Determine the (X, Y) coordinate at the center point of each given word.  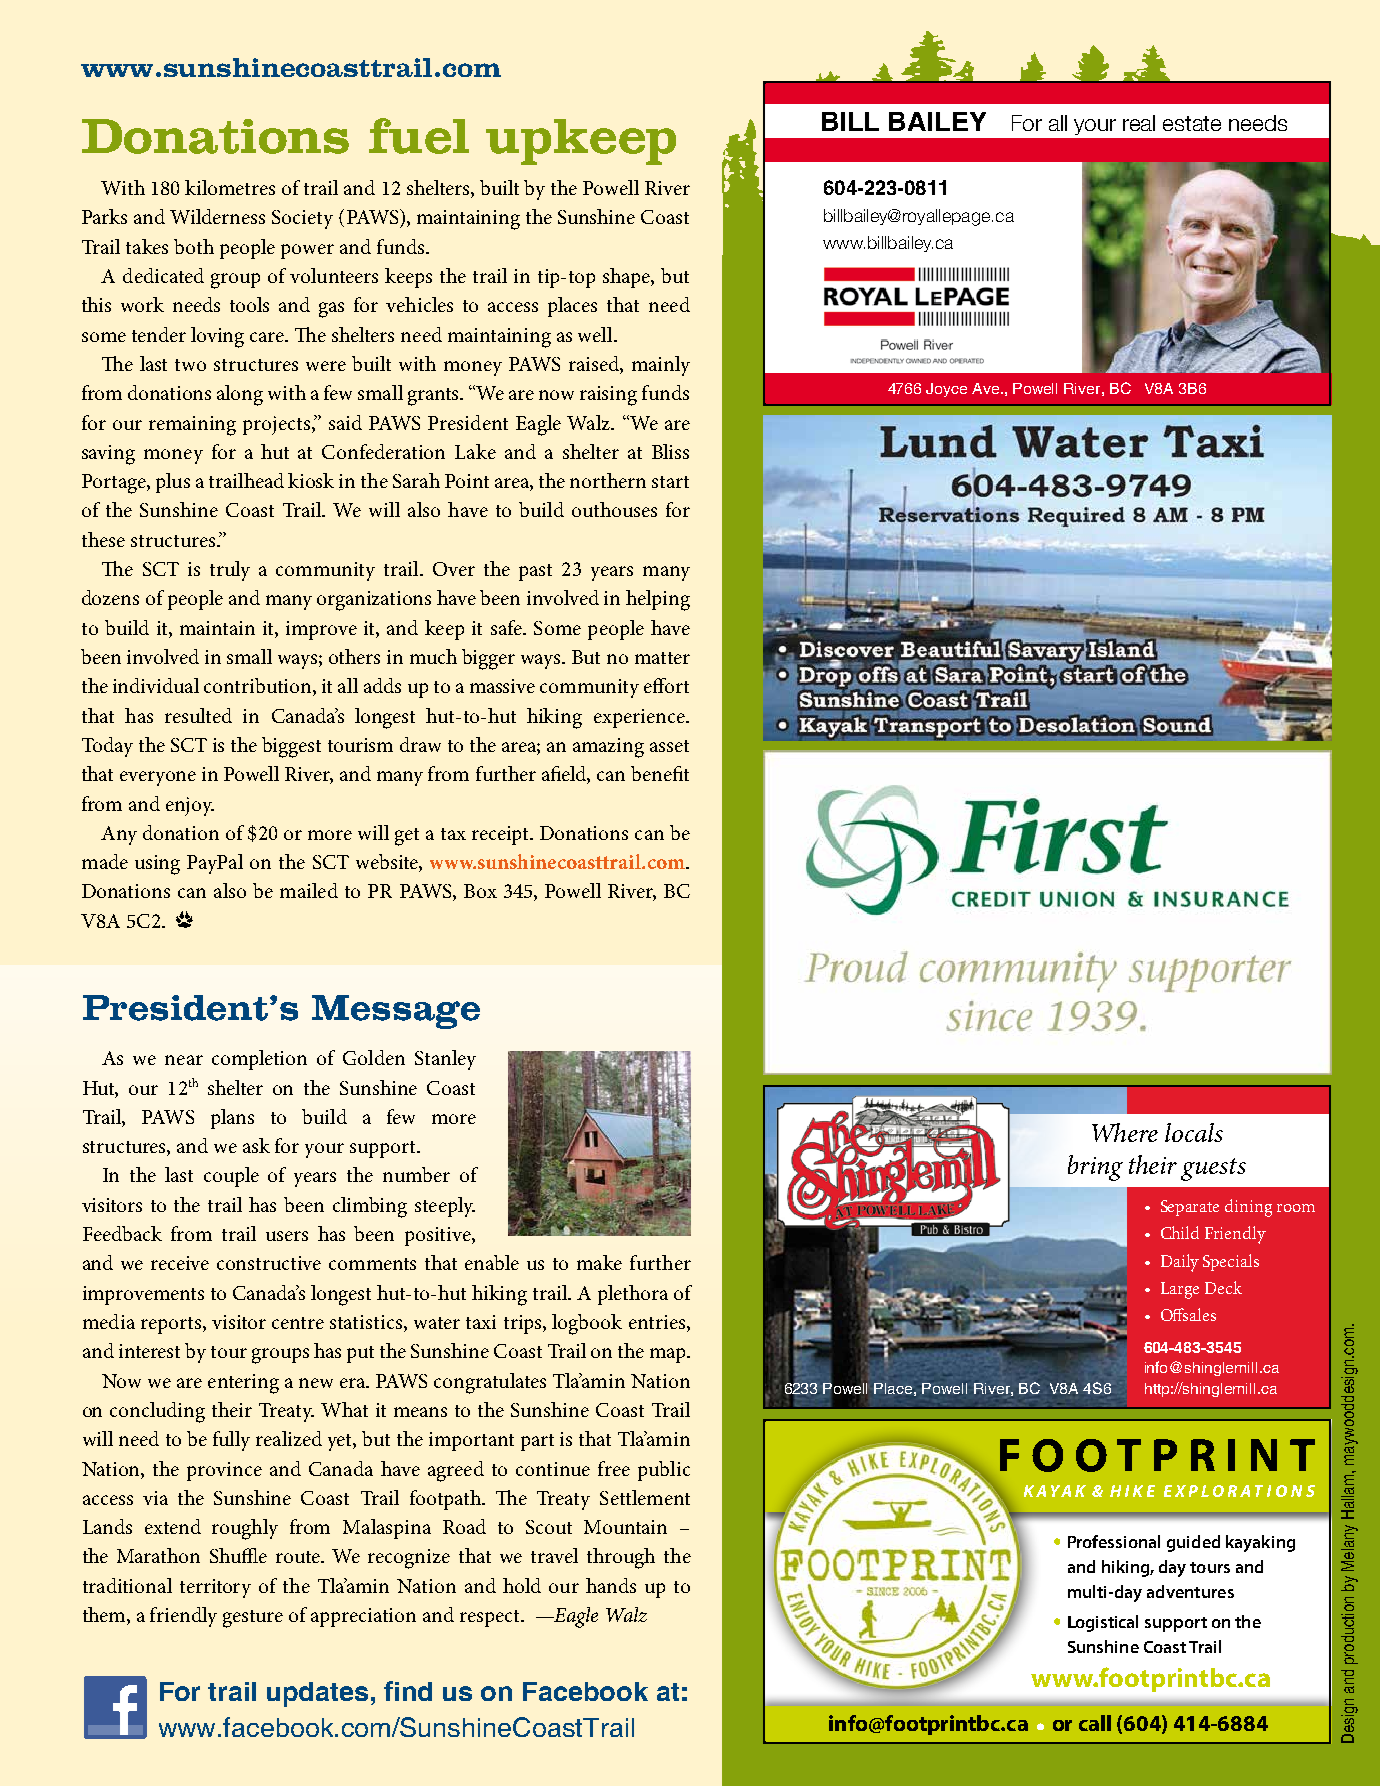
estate (1192, 123)
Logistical (1103, 1623)
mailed (309, 890)
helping (658, 600)
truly (230, 571)
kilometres (230, 187)
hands (611, 1585)
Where (1125, 1132)
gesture (253, 1619)
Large (1180, 1290)
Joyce (946, 390)
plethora (633, 1295)
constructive (269, 1263)
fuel (419, 136)
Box (480, 891)
